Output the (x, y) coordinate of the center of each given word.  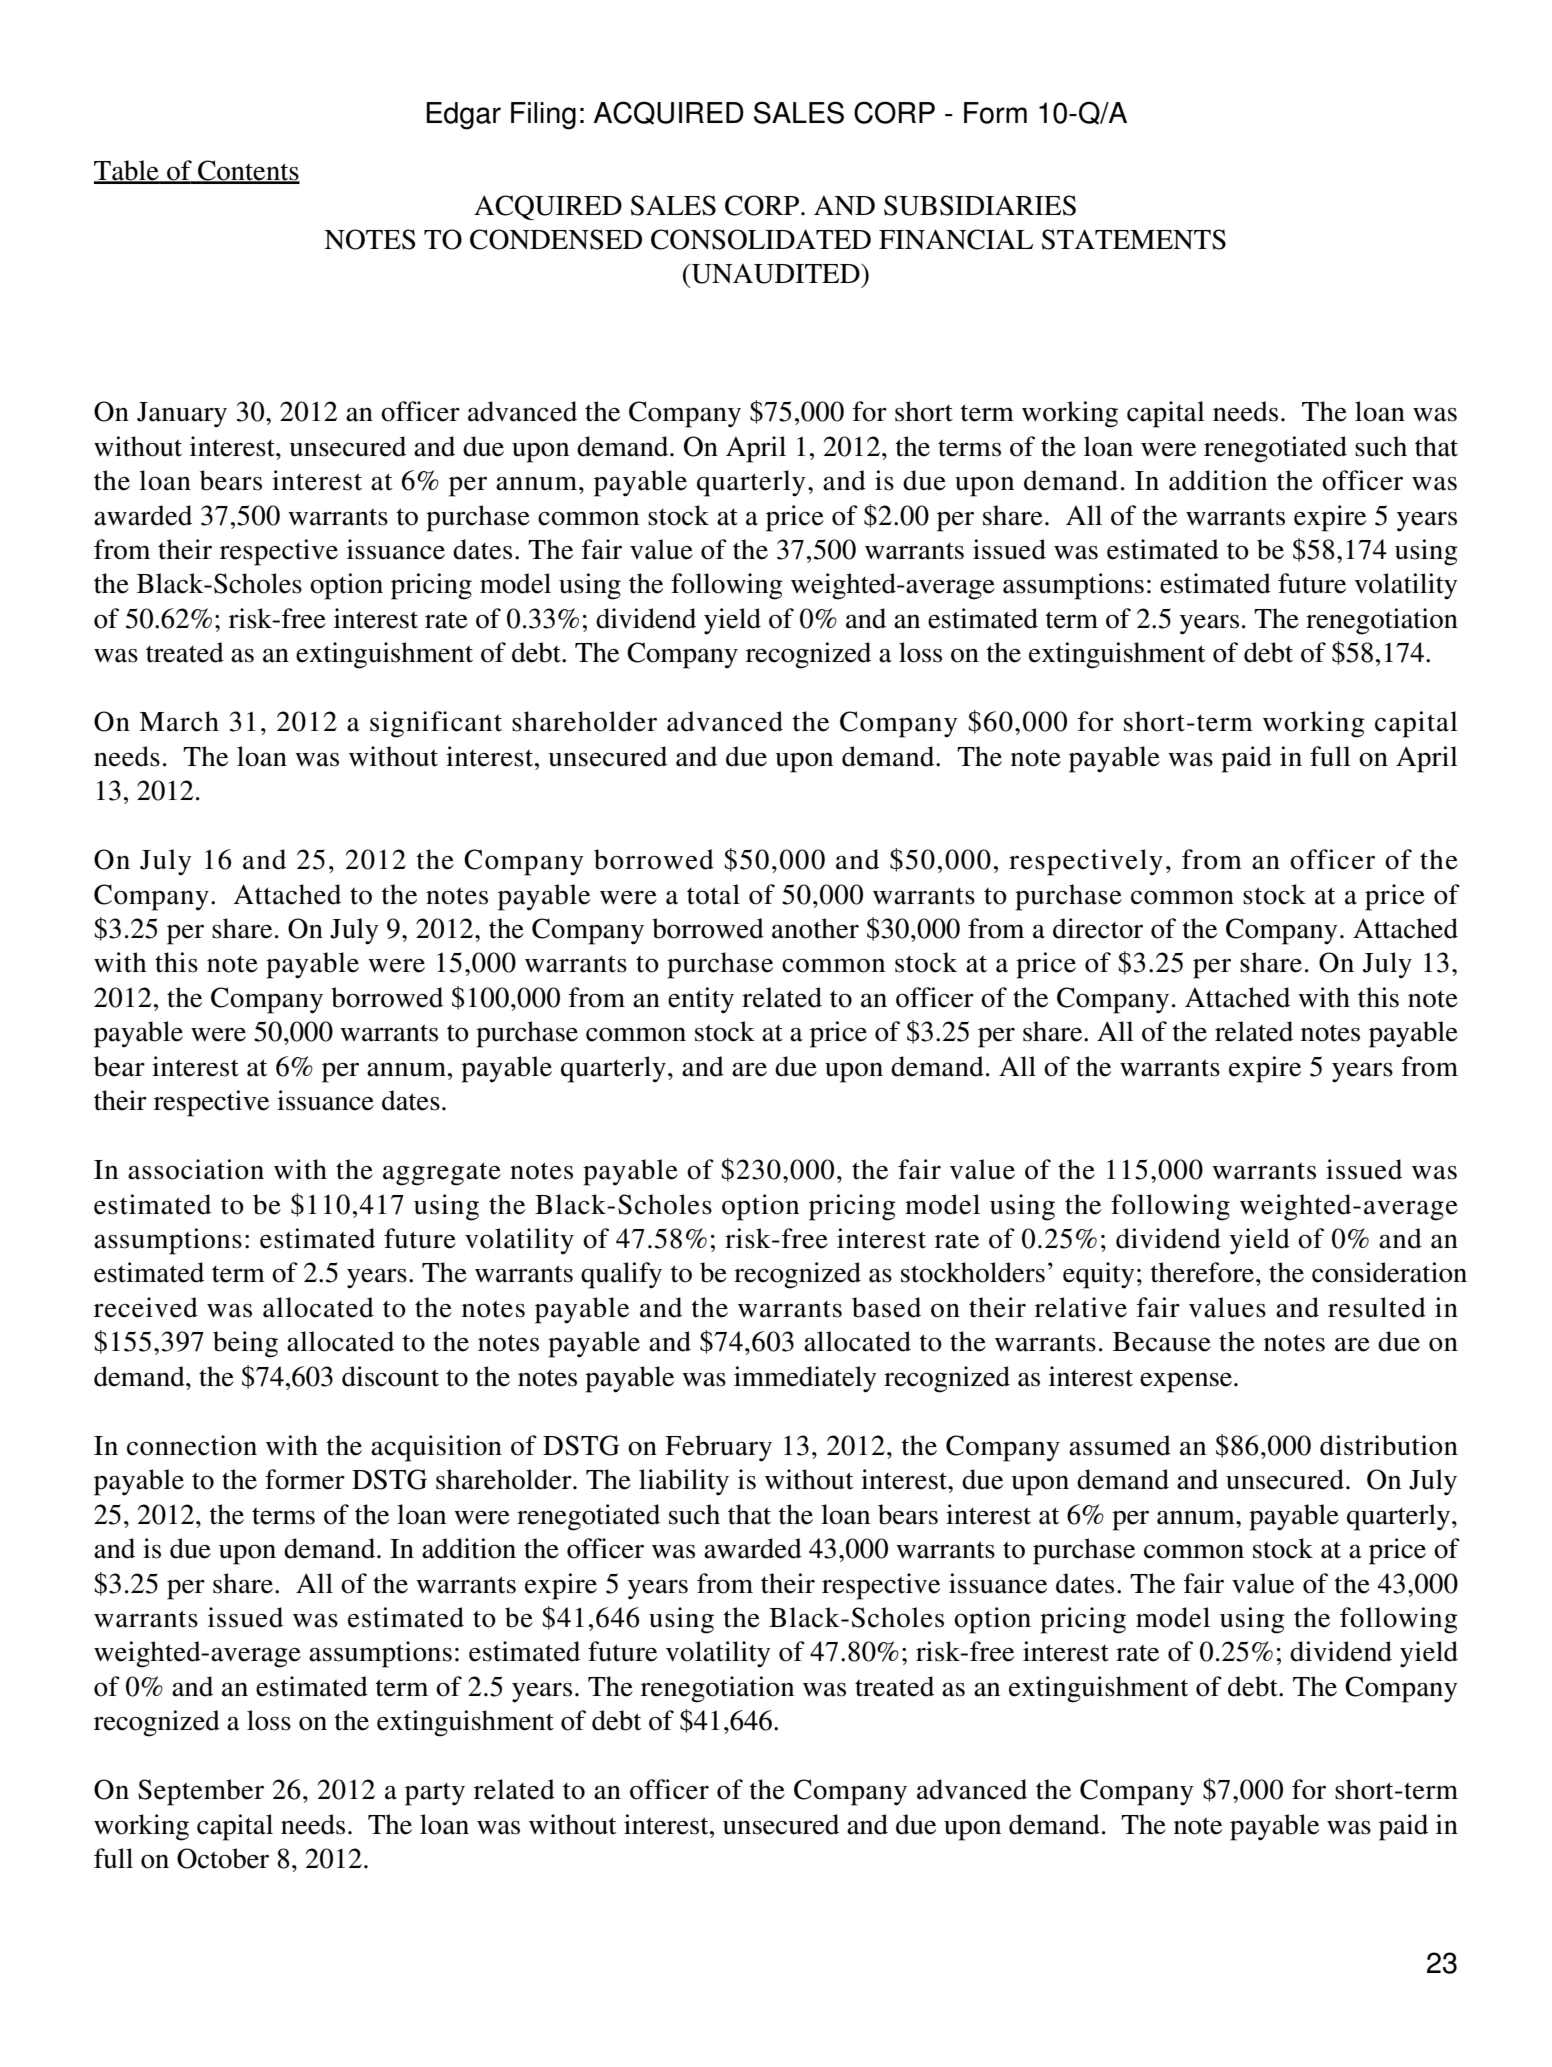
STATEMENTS (1134, 239)
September (201, 1792)
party (435, 1794)
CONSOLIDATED (761, 239)
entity (701, 1000)
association (196, 1169)
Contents (248, 171)
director (1098, 928)
